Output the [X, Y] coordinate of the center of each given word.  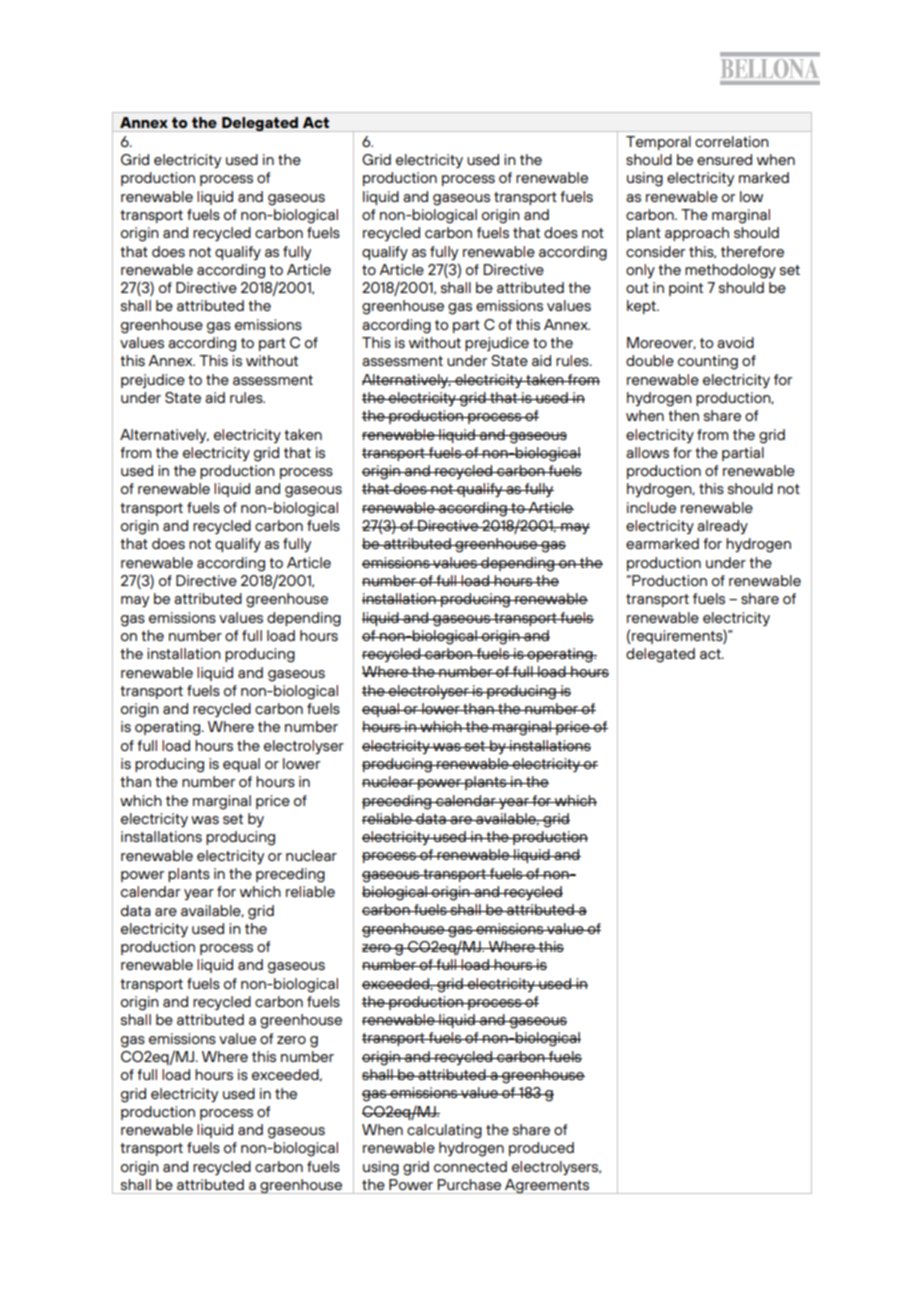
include [651, 507]
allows [647, 452]
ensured [724, 159]
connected [470, 1166]
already [722, 527]
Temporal [658, 143]
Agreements [547, 1186]
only [640, 271]
